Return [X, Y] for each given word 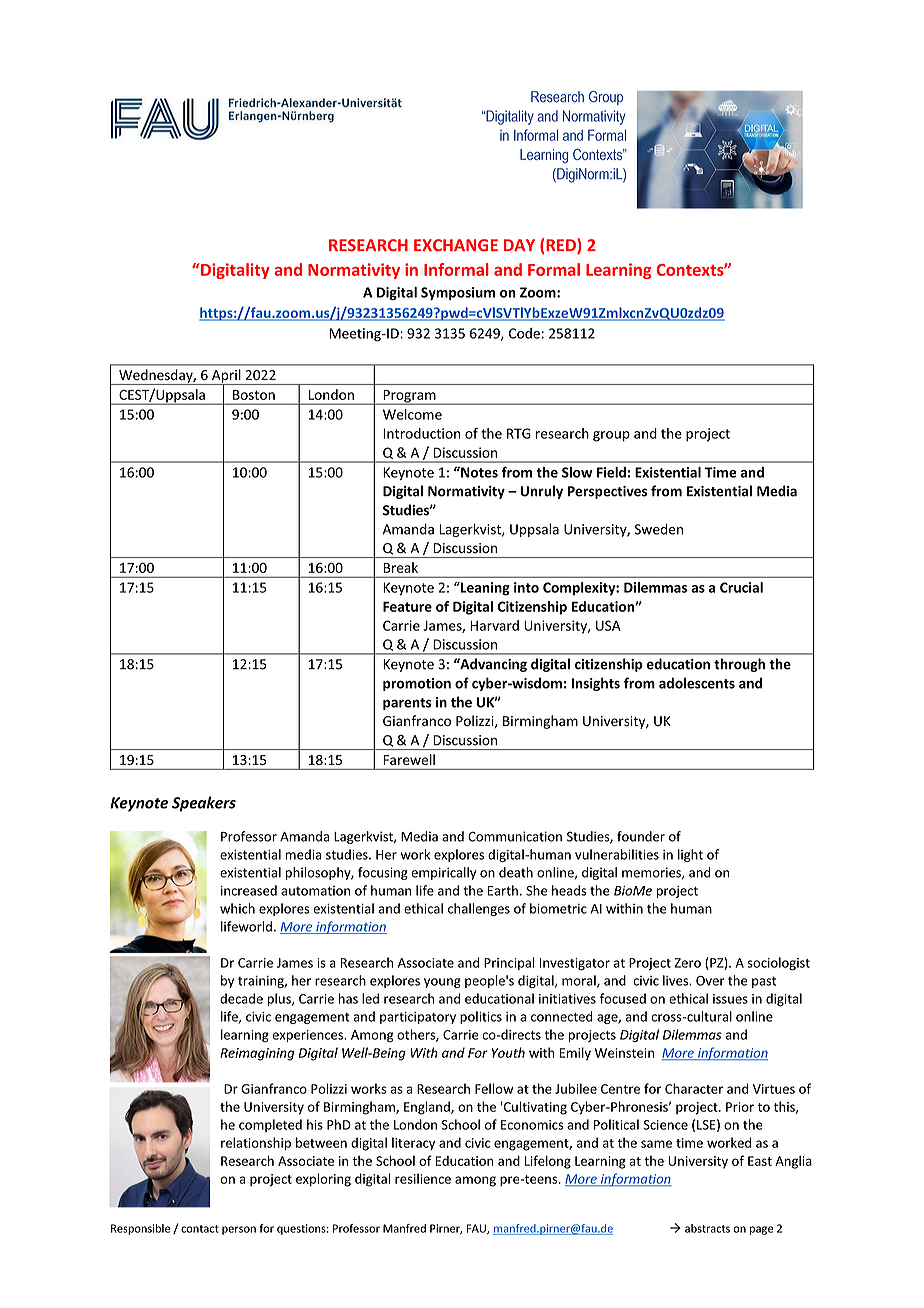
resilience [423, 1178]
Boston [254, 395]
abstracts [707, 1228]
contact [200, 1229]
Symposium [458, 293]
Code [524, 333]
